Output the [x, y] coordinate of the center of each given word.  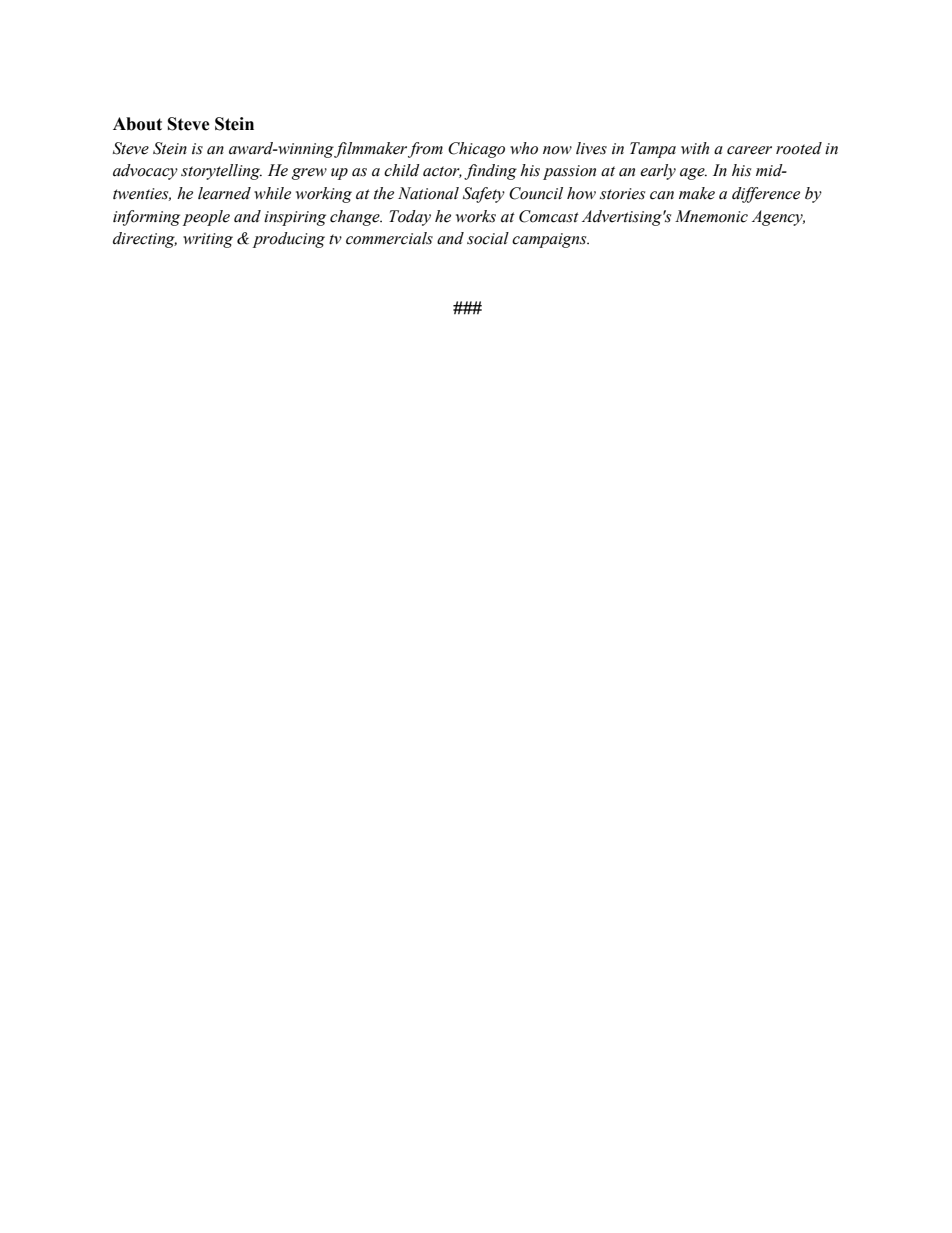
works [476, 216]
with [695, 148]
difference [766, 195]
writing [208, 240]
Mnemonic [711, 216]
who [524, 148]
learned [224, 193]
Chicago [476, 150]
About [137, 124]
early [658, 172]
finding [490, 172]
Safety [484, 195]
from [425, 150]
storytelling [221, 172]
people [206, 218]
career [749, 150]
